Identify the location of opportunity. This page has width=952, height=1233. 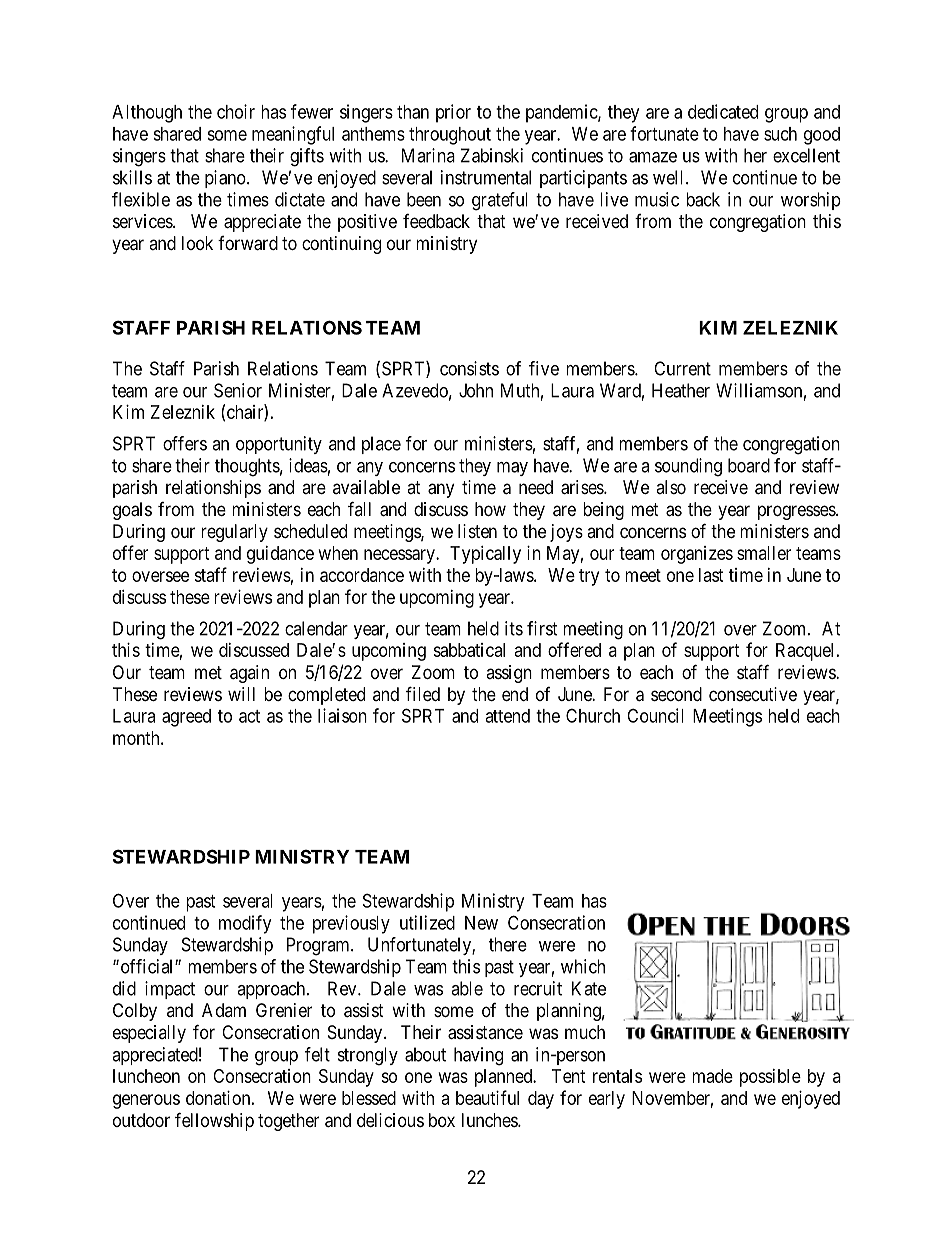
(279, 445).
